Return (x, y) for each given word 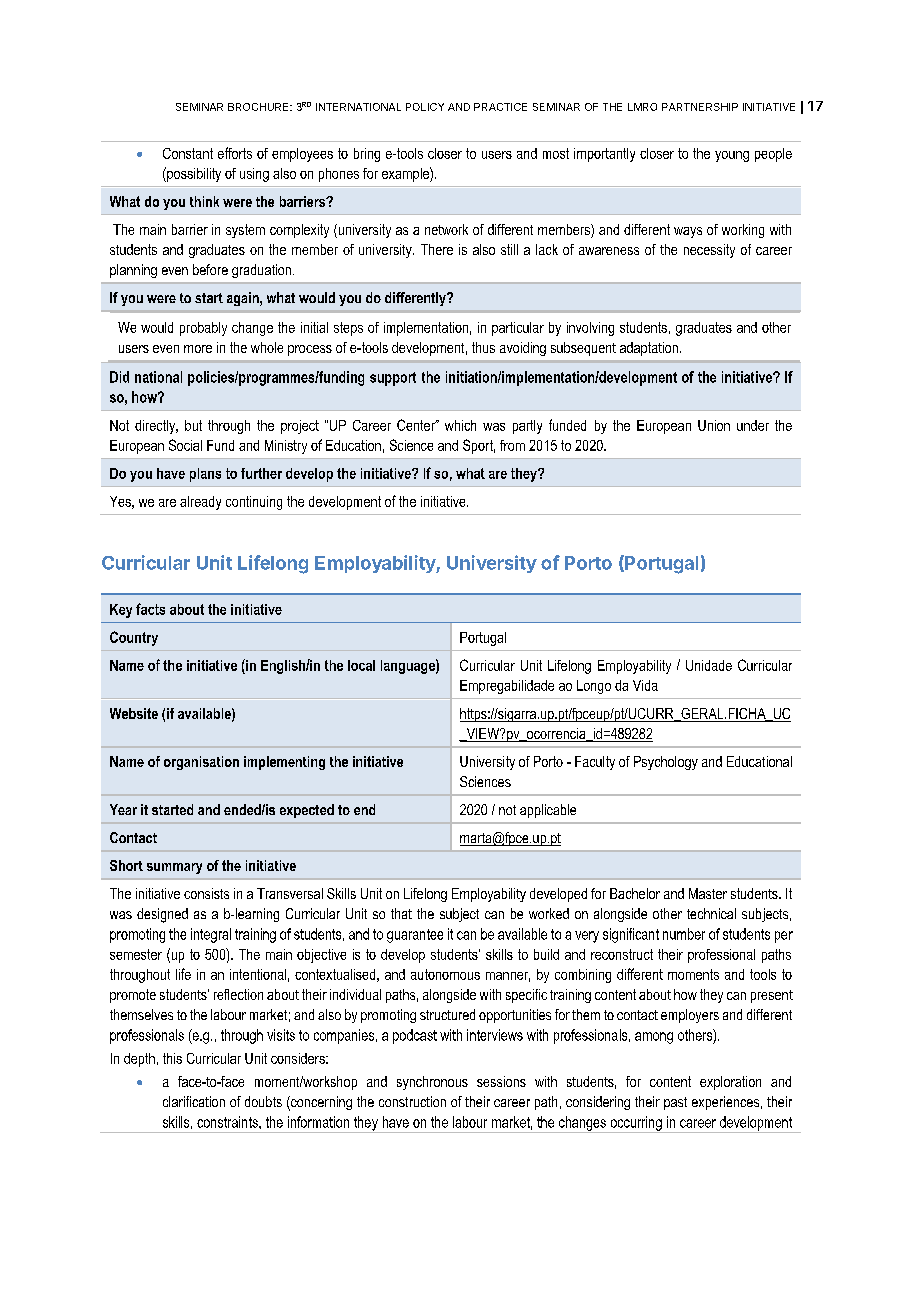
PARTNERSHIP (700, 107)
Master (708, 893)
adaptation (649, 349)
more (198, 349)
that (401, 913)
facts (150, 609)
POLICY (425, 107)
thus (483, 347)
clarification (194, 1101)
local (361, 665)
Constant (188, 153)
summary (174, 868)
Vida (645, 685)
